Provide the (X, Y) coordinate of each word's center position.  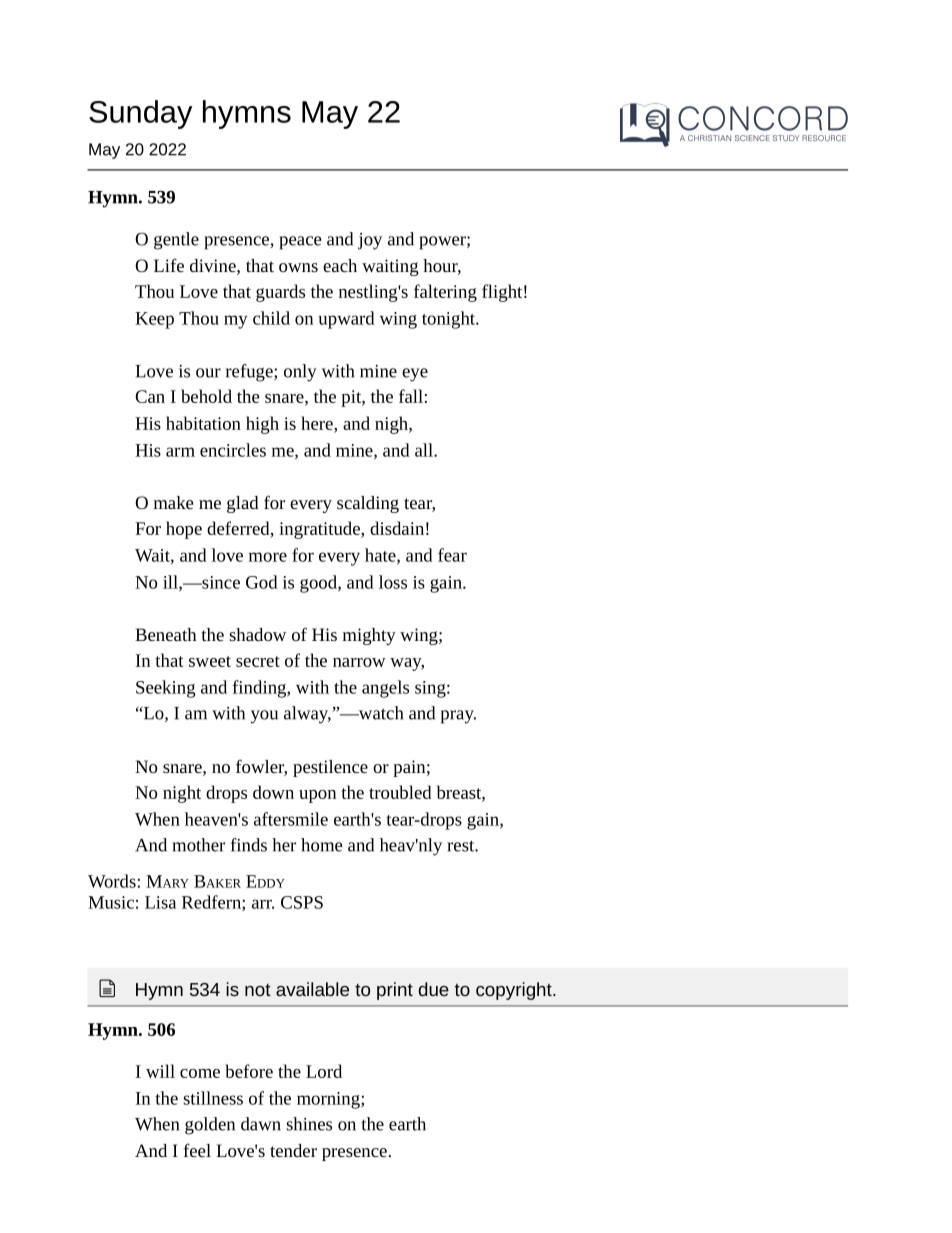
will (160, 1071)
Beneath (165, 634)
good (319, 584)
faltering (445, 293)
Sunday (140, 114)
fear (452, 555)
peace (300, 243)
